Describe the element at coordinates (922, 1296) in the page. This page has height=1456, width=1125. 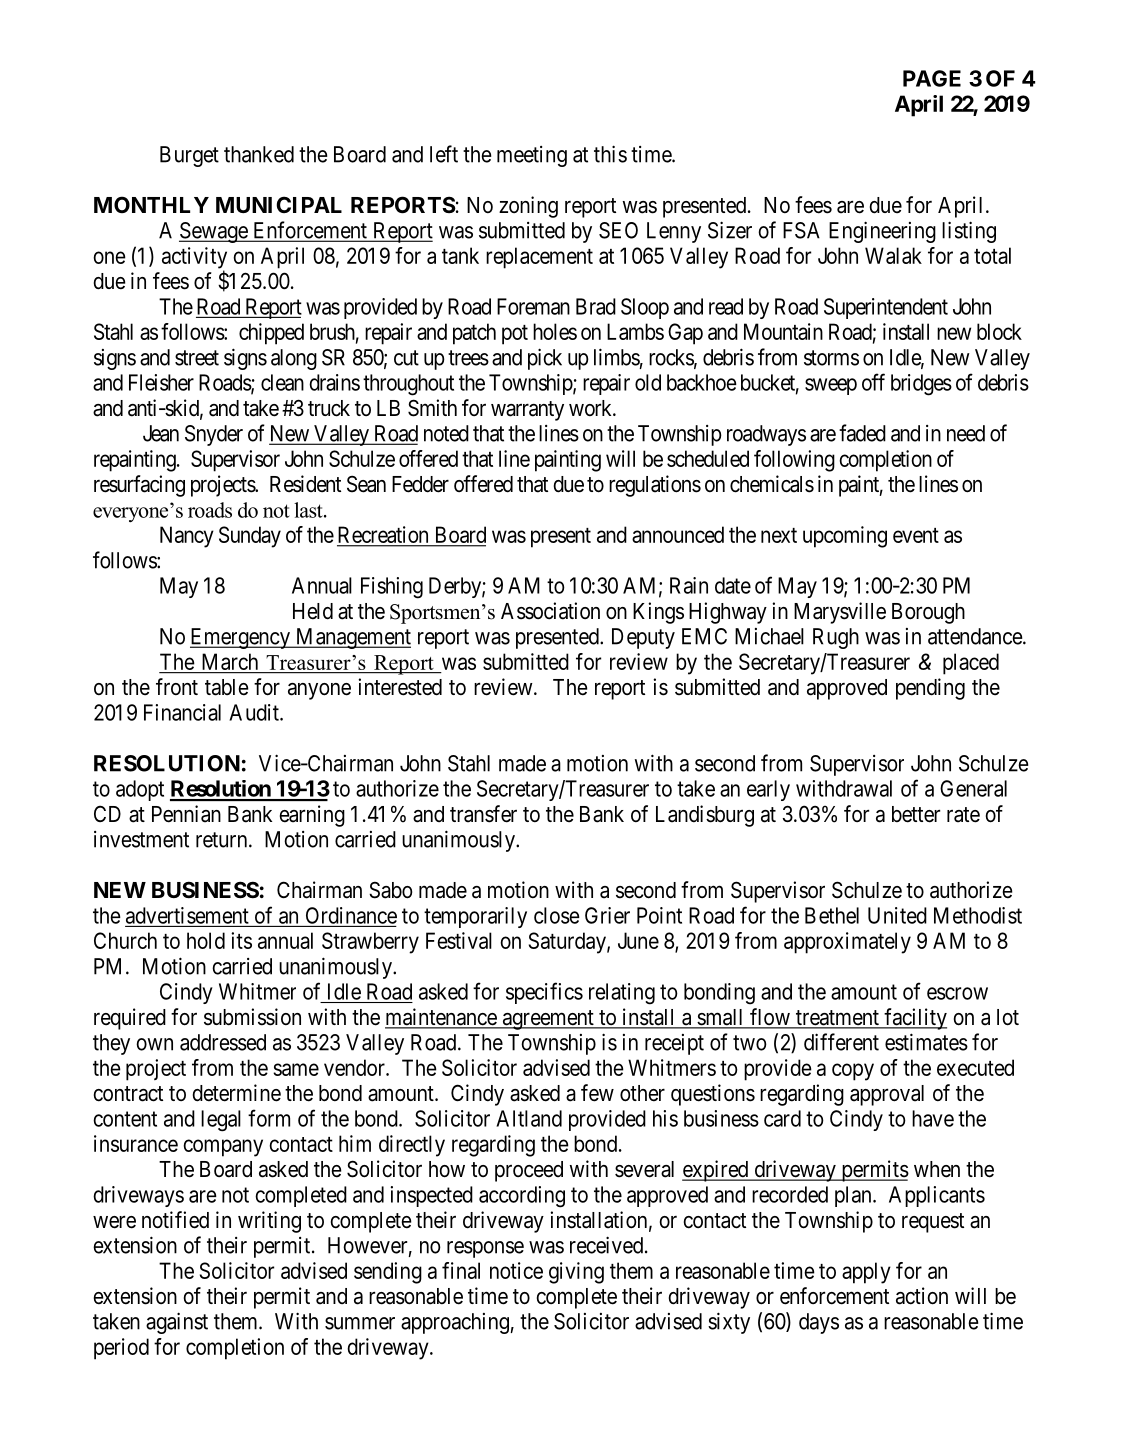
I see `action` at that location.
